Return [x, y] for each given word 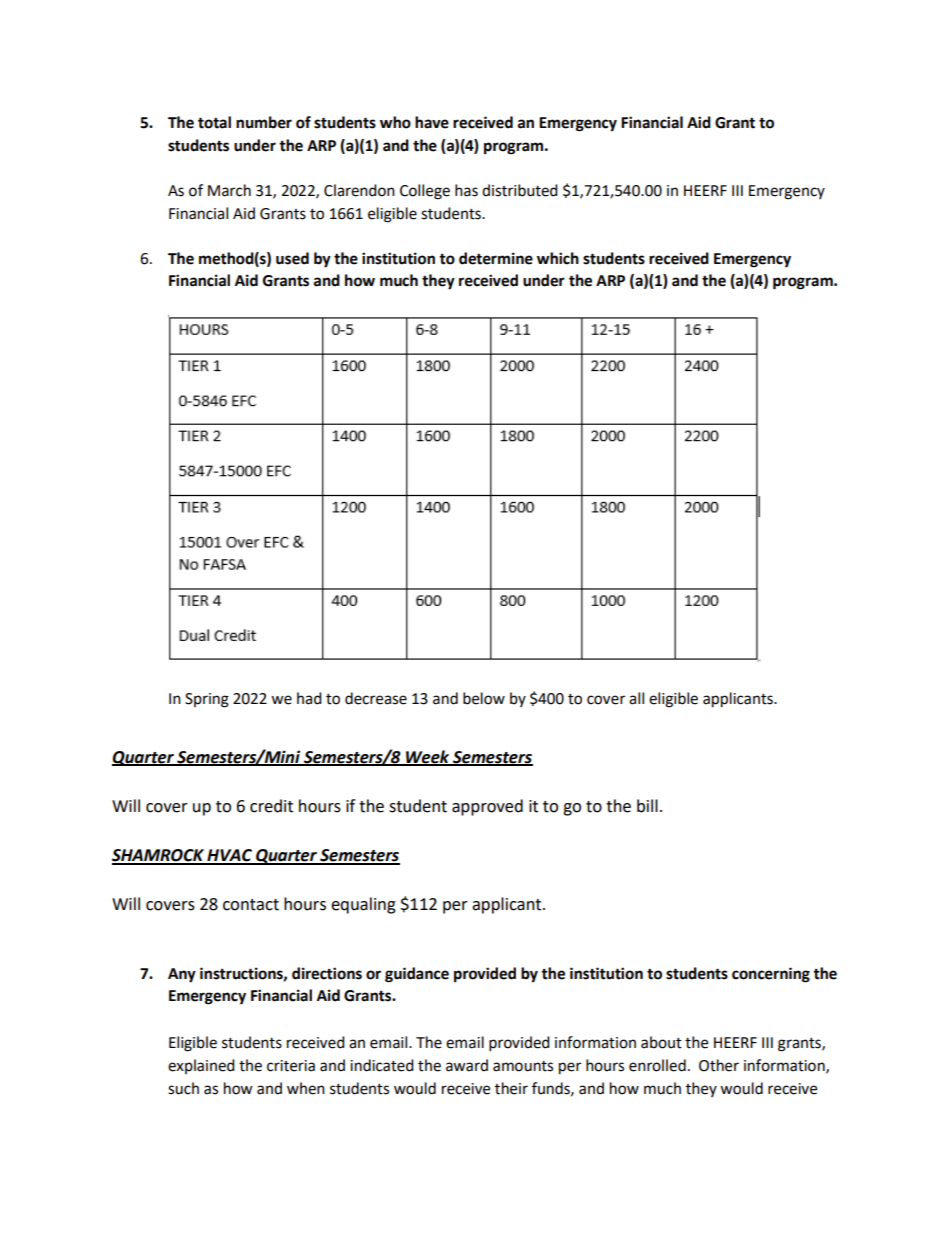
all [636, 698]
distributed [520, 190]
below [484, 698]
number [264, 122]
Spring [207, 700]
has [466, 190]
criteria [291, 1066]
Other [719, 1065]
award [467, 1065]
